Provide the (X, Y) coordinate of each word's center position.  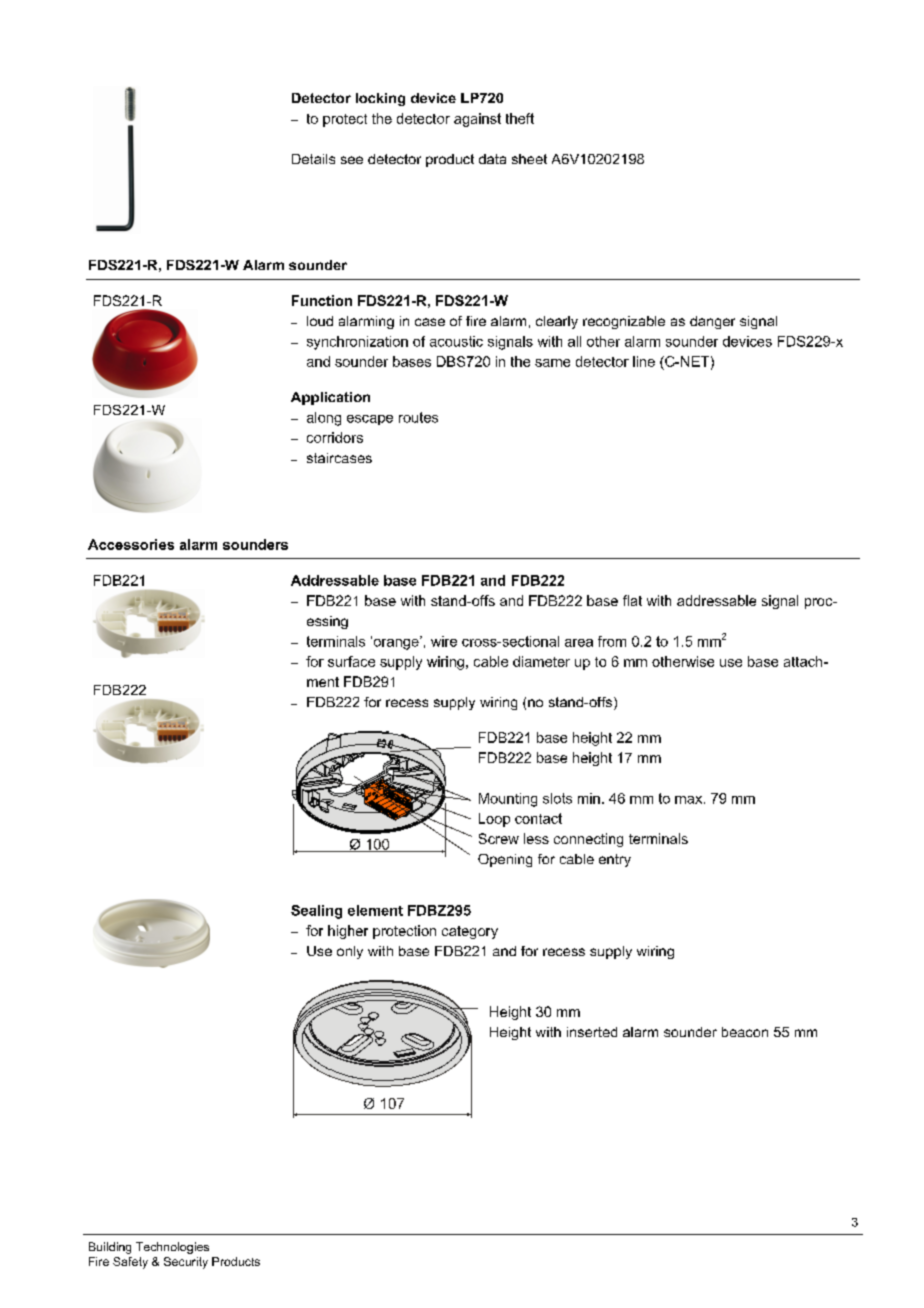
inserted (592, 1032)
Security (186, 1263)
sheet (529, 159)
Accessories (131, 544)
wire (444, 641)
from (612, 641)
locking (380, 99)
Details (313, 159)
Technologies (172, 1248)
